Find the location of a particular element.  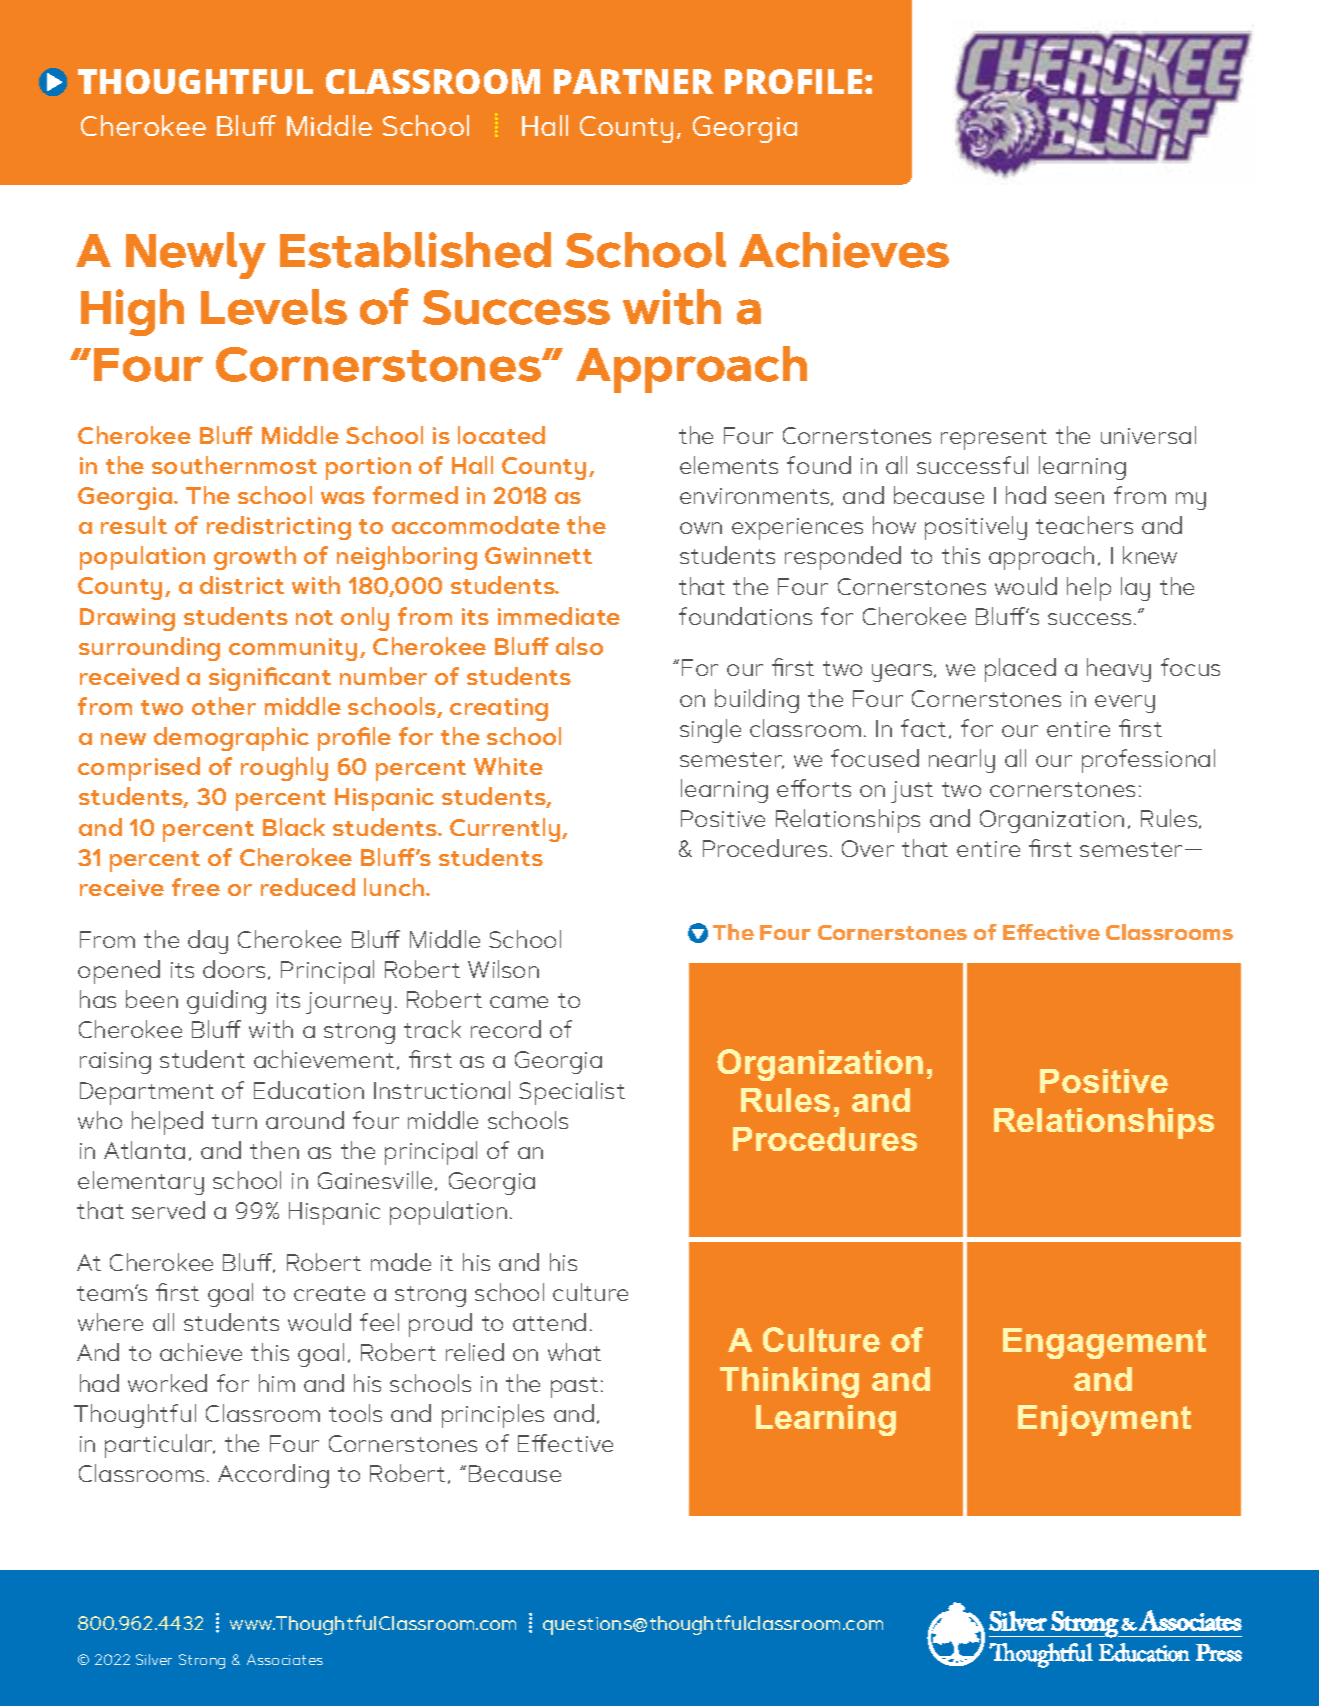

served is located at coordinates (168, 1210).
